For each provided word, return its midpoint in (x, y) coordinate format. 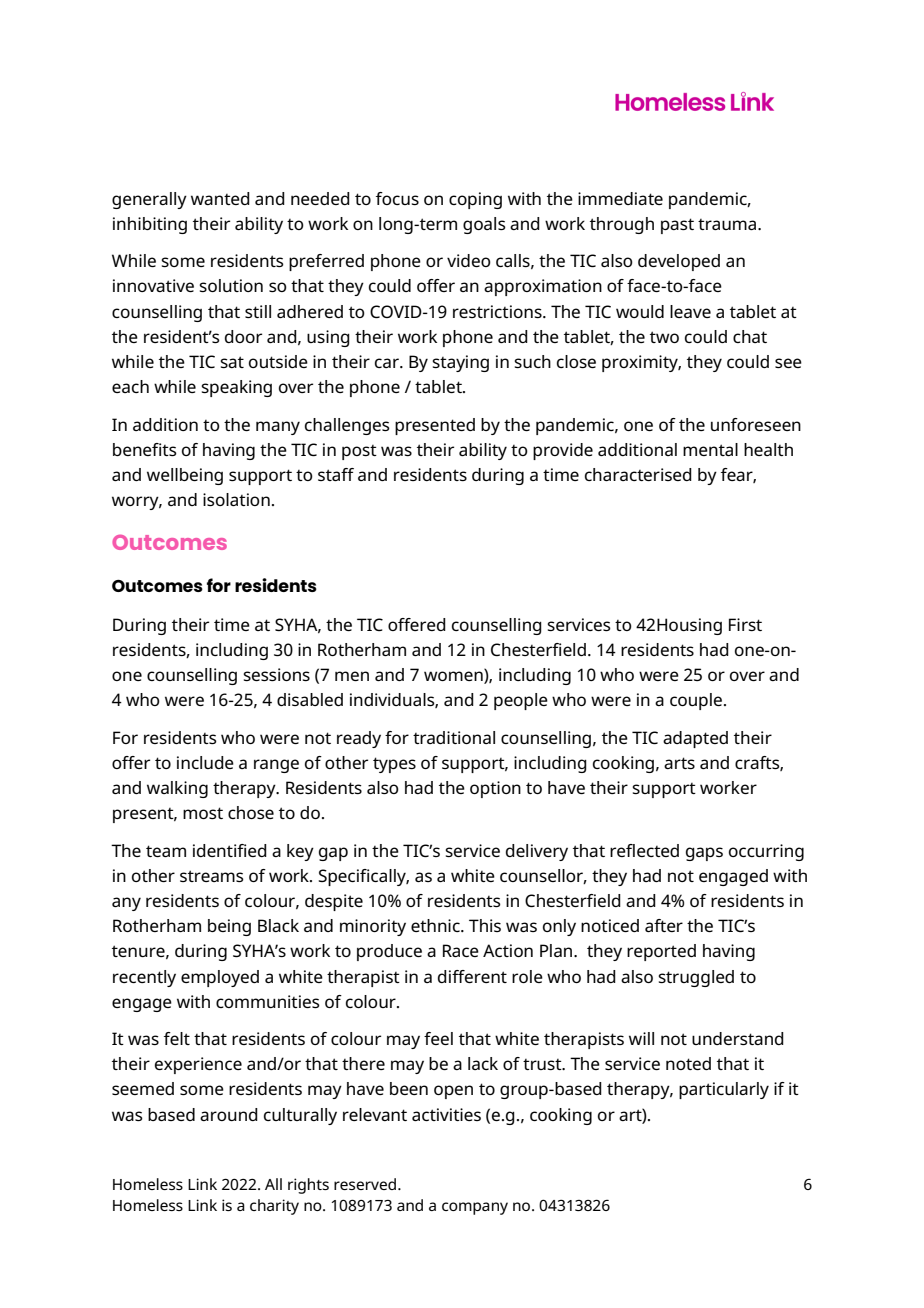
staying (460, 363)
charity (274, 1207)
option (495, 789)
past (677, 226)
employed (220, 978)
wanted (220, 198)
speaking (236, 388)
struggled (696, 978)
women (454, 676)
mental (710, 449)
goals (484, 225)
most (203, 813)
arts (679, 763)
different (472, 976)
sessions (276, 674)
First (745, 624)
